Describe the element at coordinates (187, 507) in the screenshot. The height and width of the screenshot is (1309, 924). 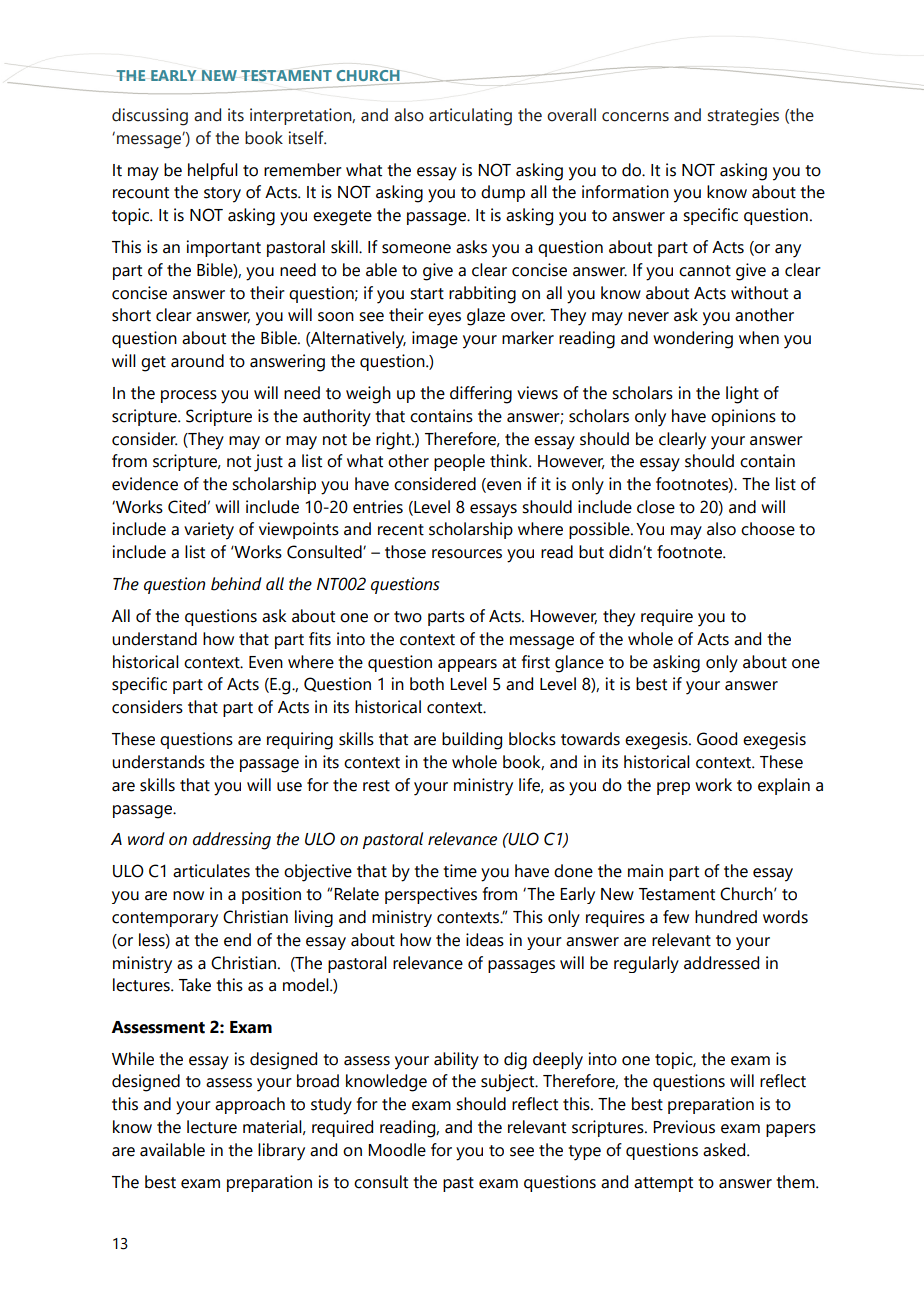
I see `Cited` at that location.
